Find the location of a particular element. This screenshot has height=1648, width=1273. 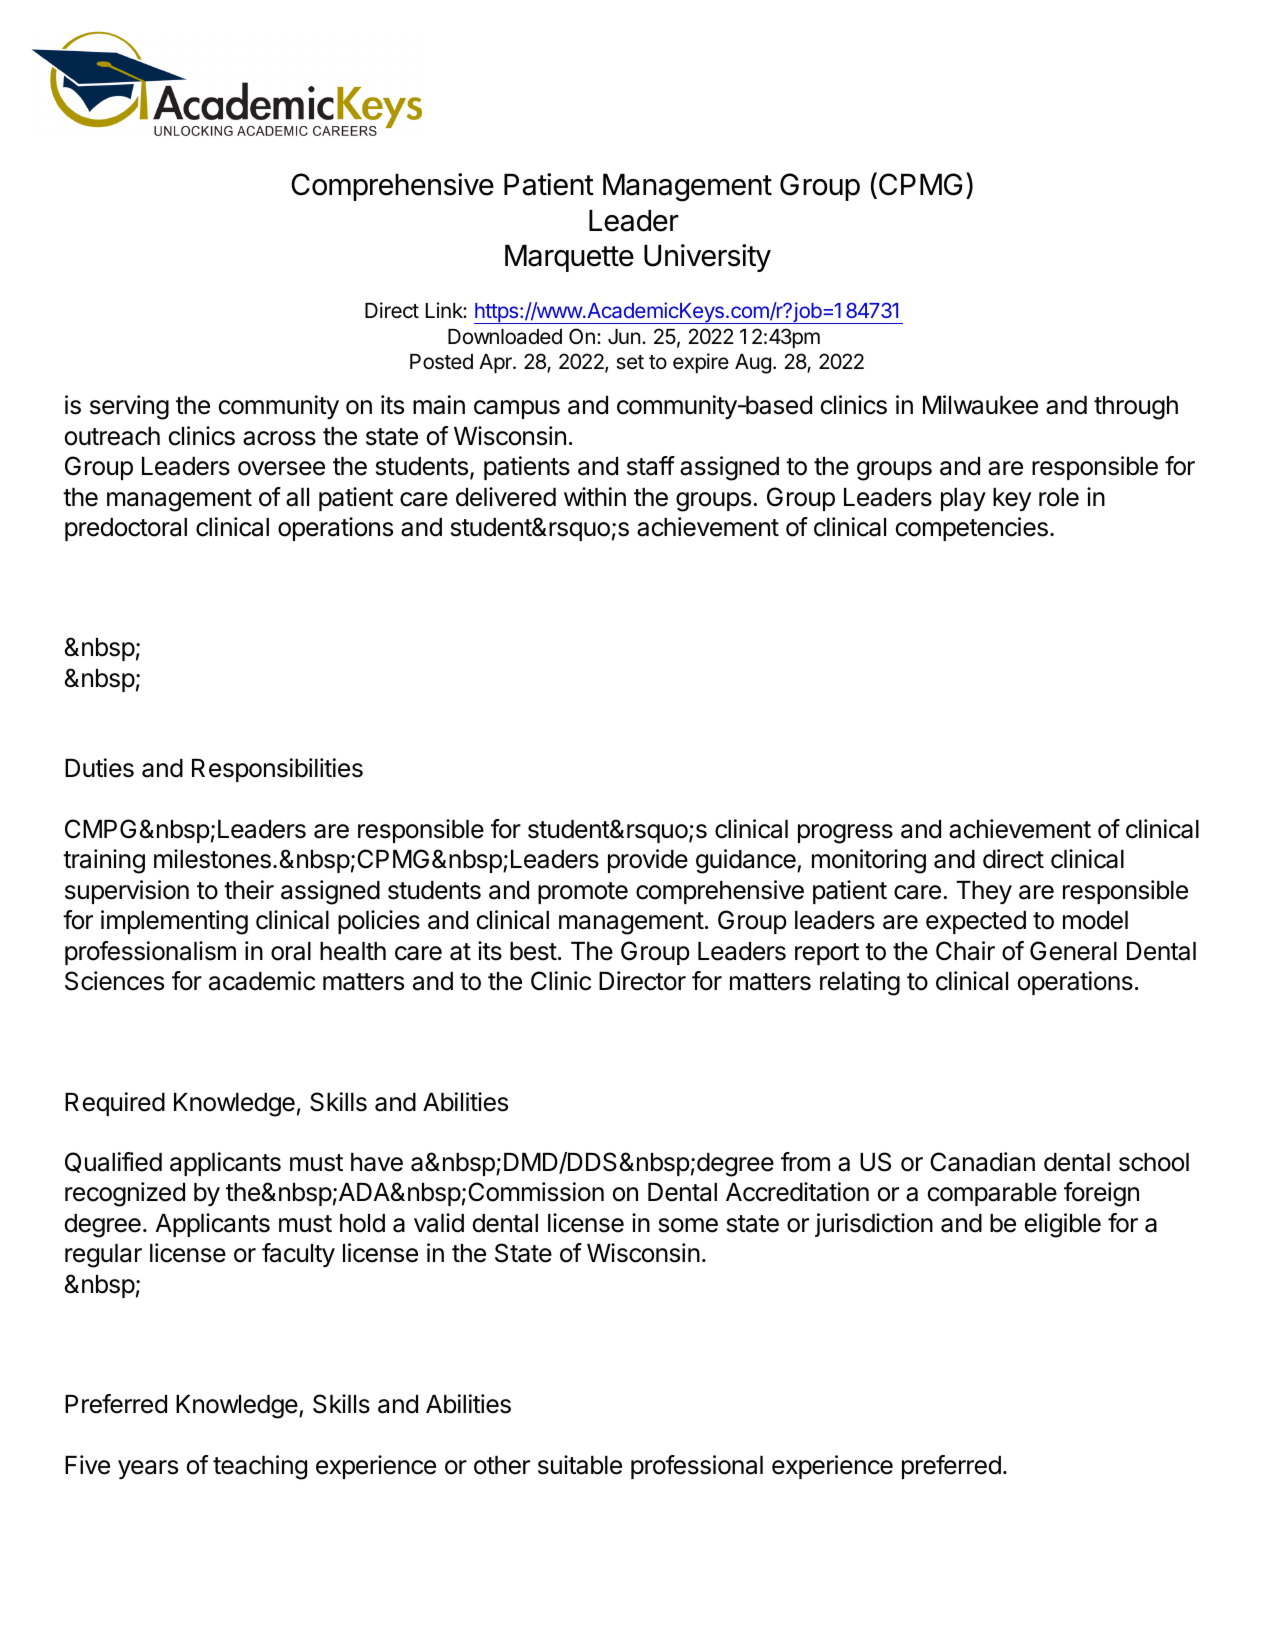

their is located at coordinates (249, 890).
